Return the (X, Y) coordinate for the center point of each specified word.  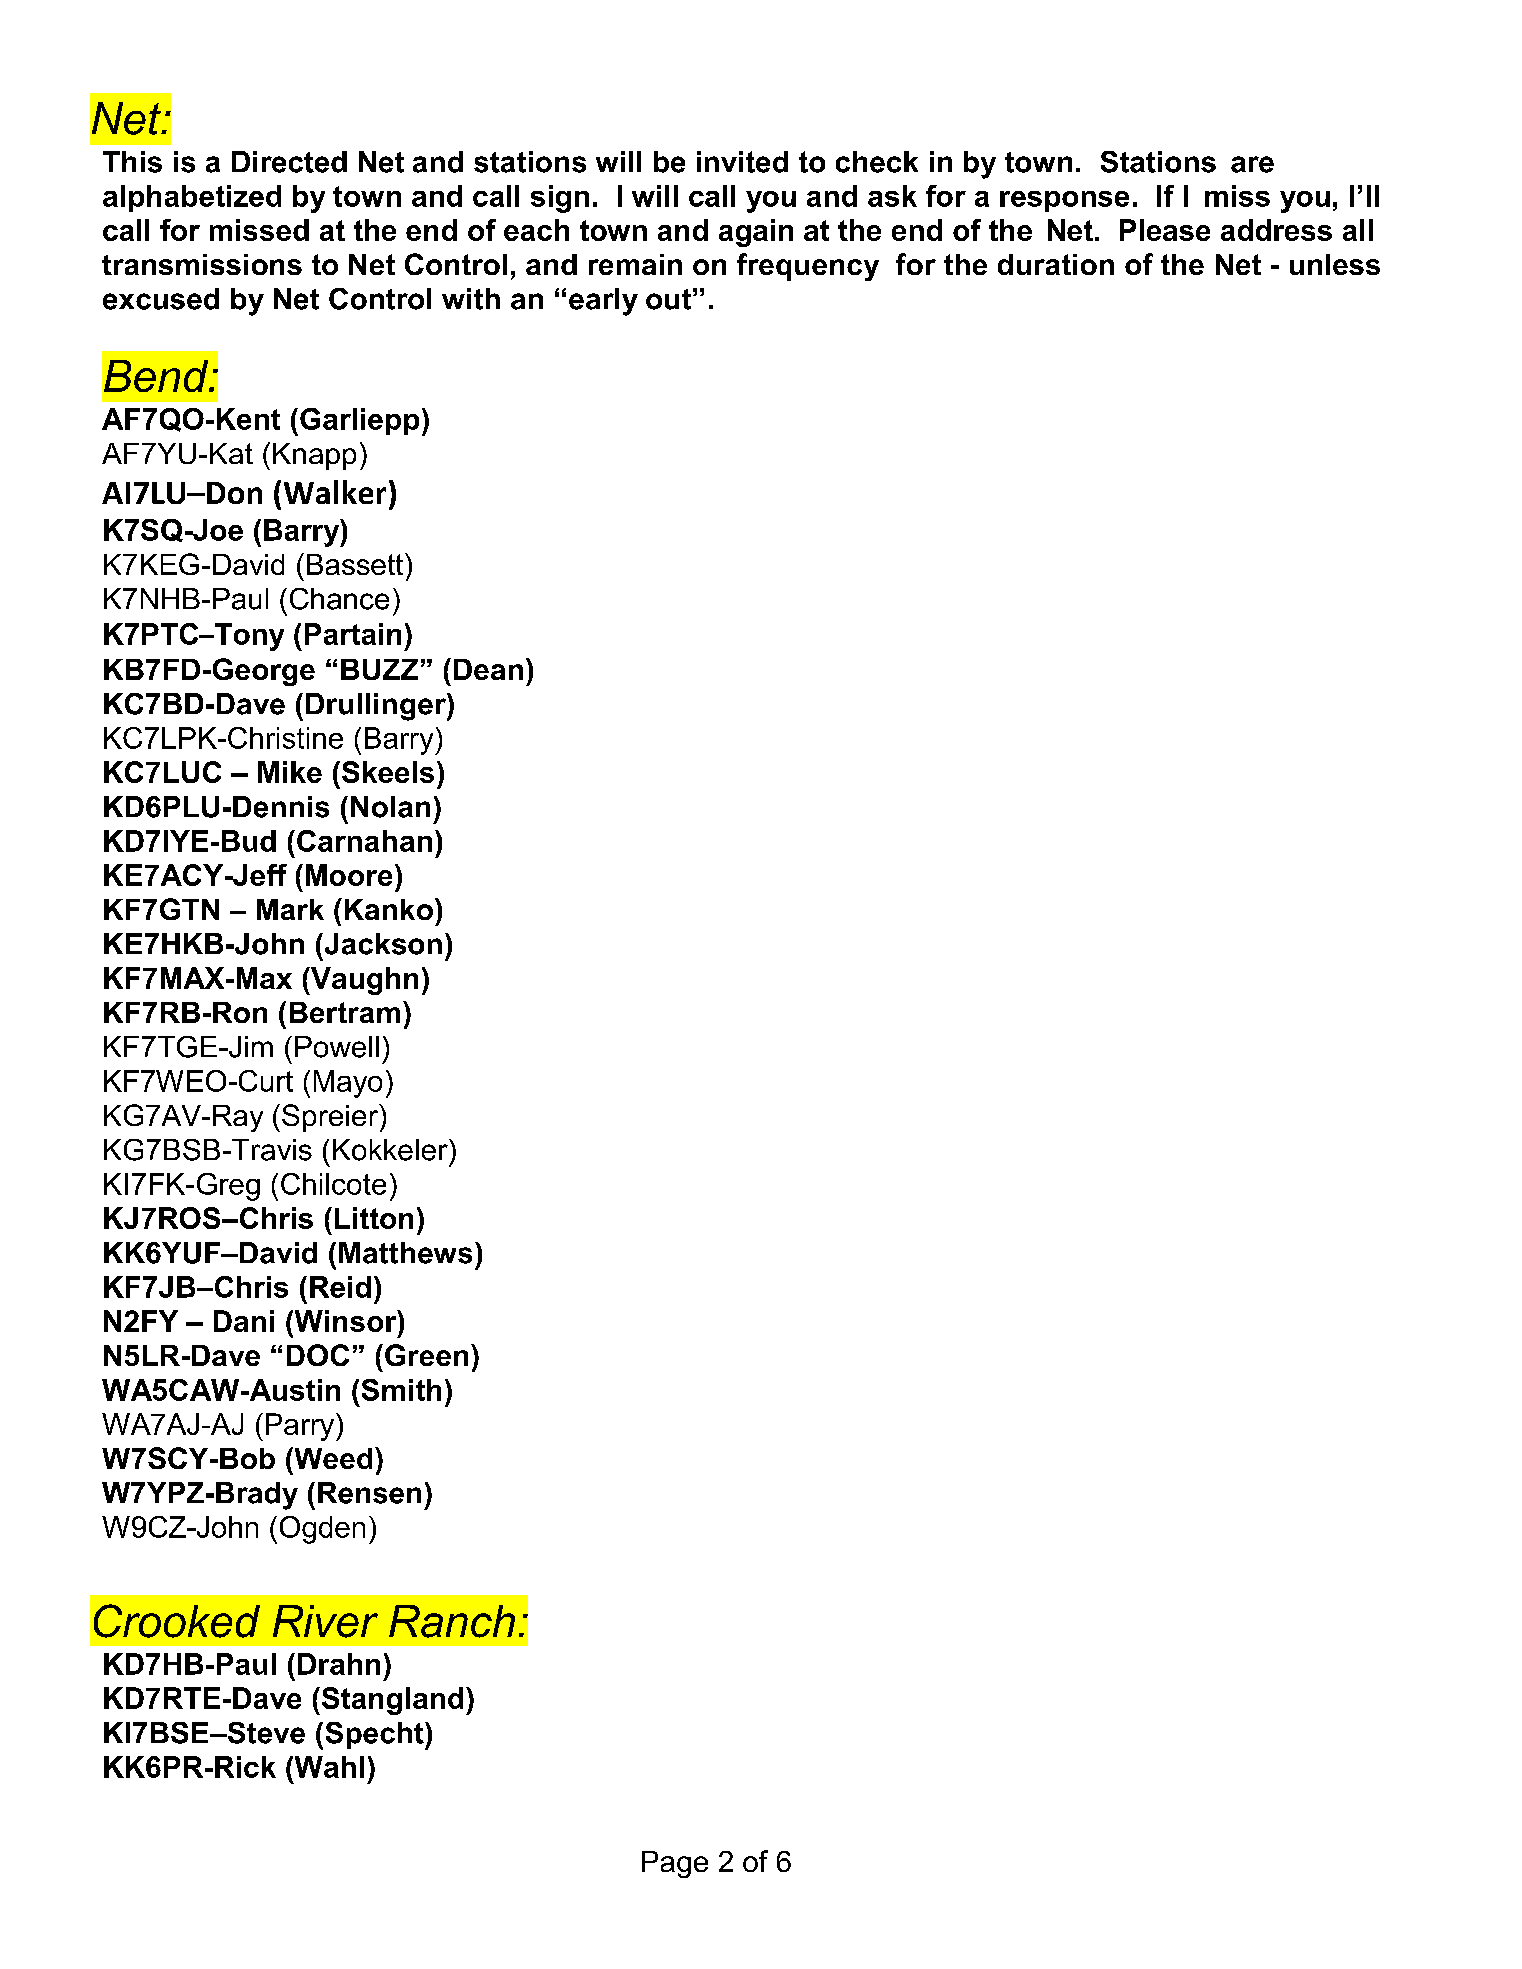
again (756, 233)
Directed (289, 162)
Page (675, 1864)
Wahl (328, 1767)
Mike (290, 772)
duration (1056, 264)
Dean (488, 669)
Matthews (405, 1253)
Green (426, 1355)
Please (1165, 230)
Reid (340, 1287)
